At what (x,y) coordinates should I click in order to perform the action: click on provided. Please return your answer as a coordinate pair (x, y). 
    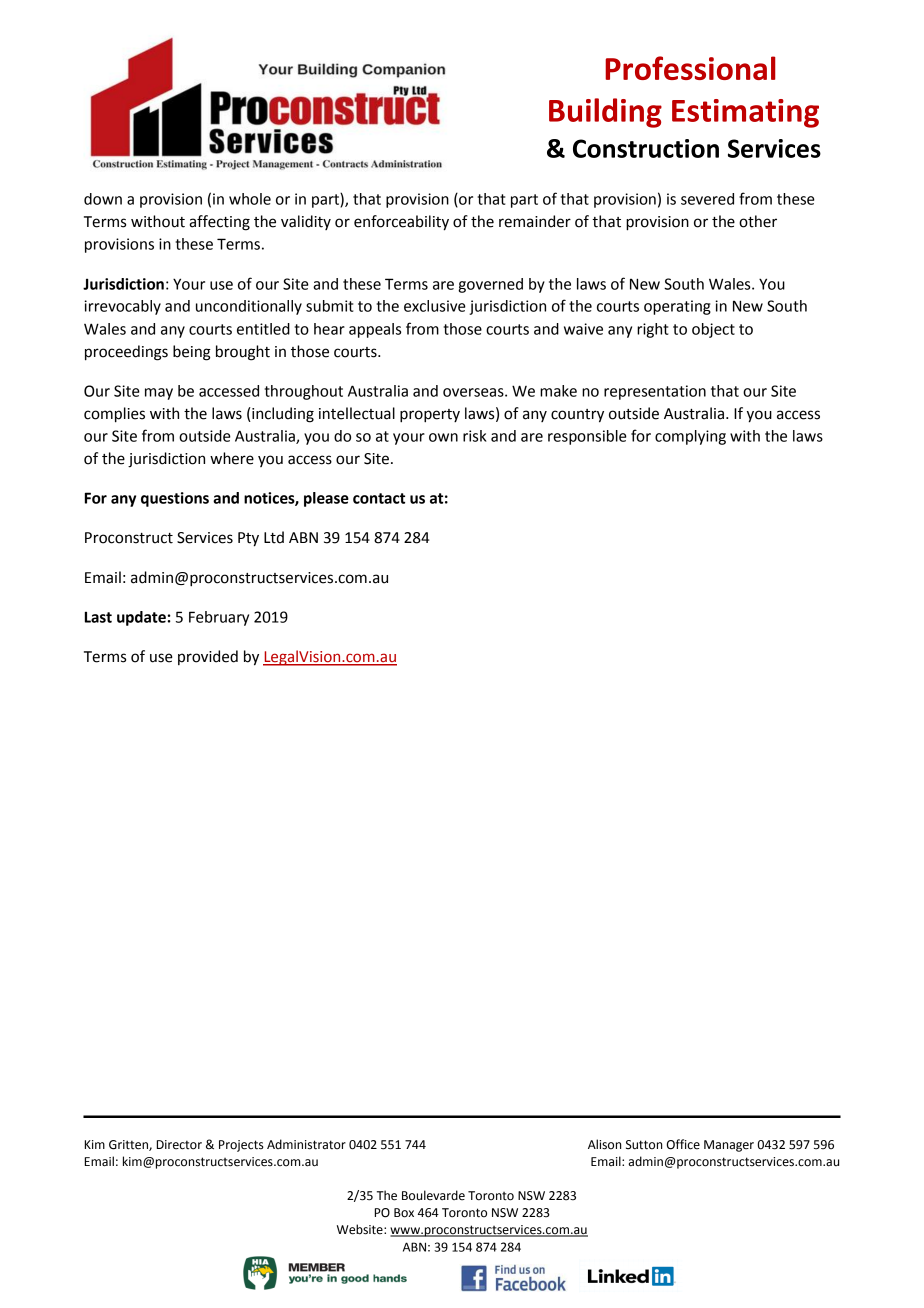
    Looking at the image, I should click on (208, 657).
